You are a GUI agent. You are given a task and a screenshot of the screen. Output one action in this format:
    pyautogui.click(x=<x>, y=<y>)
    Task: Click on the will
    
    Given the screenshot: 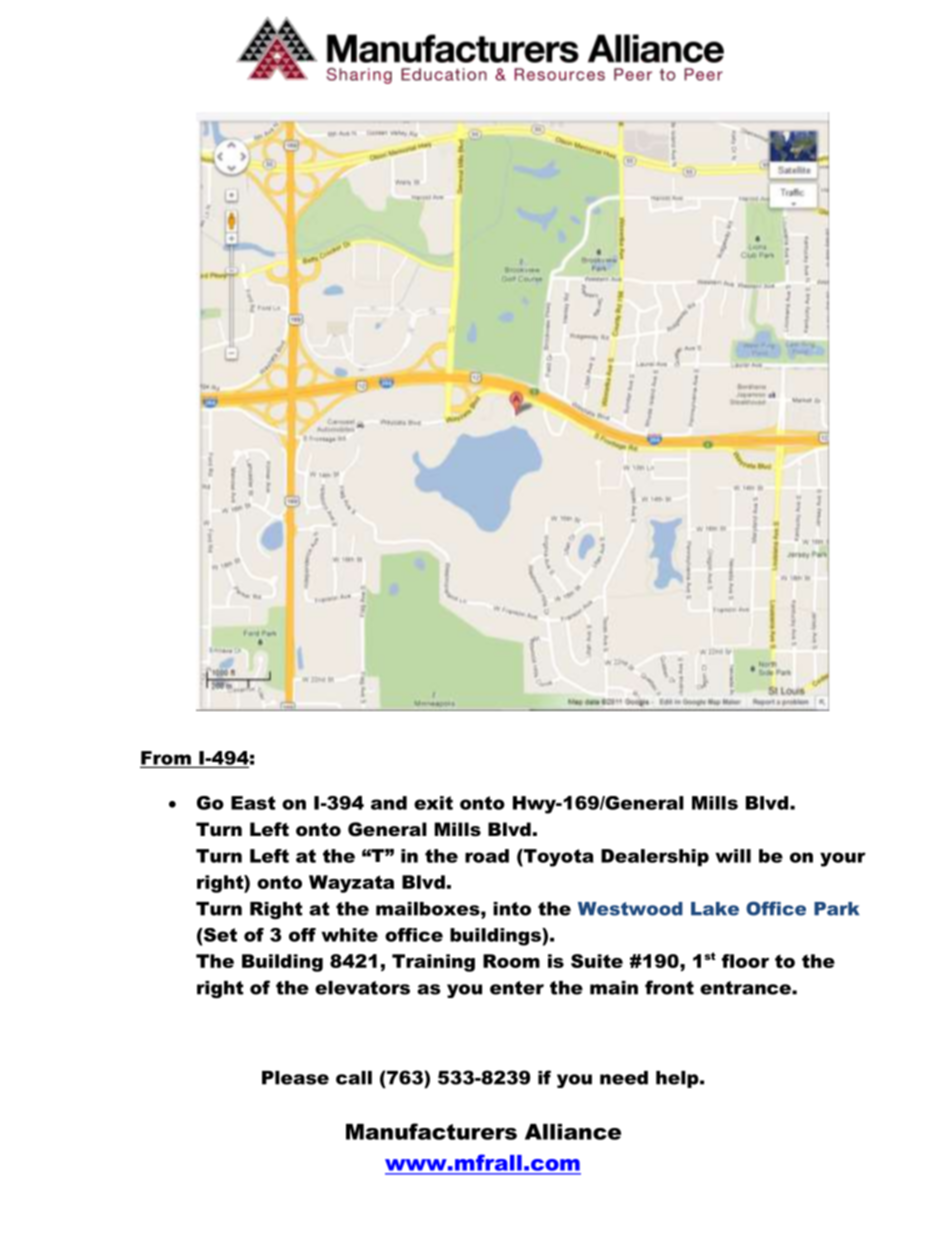 What is the action you would take?
    pyautogui.click(x=733, y=856)
